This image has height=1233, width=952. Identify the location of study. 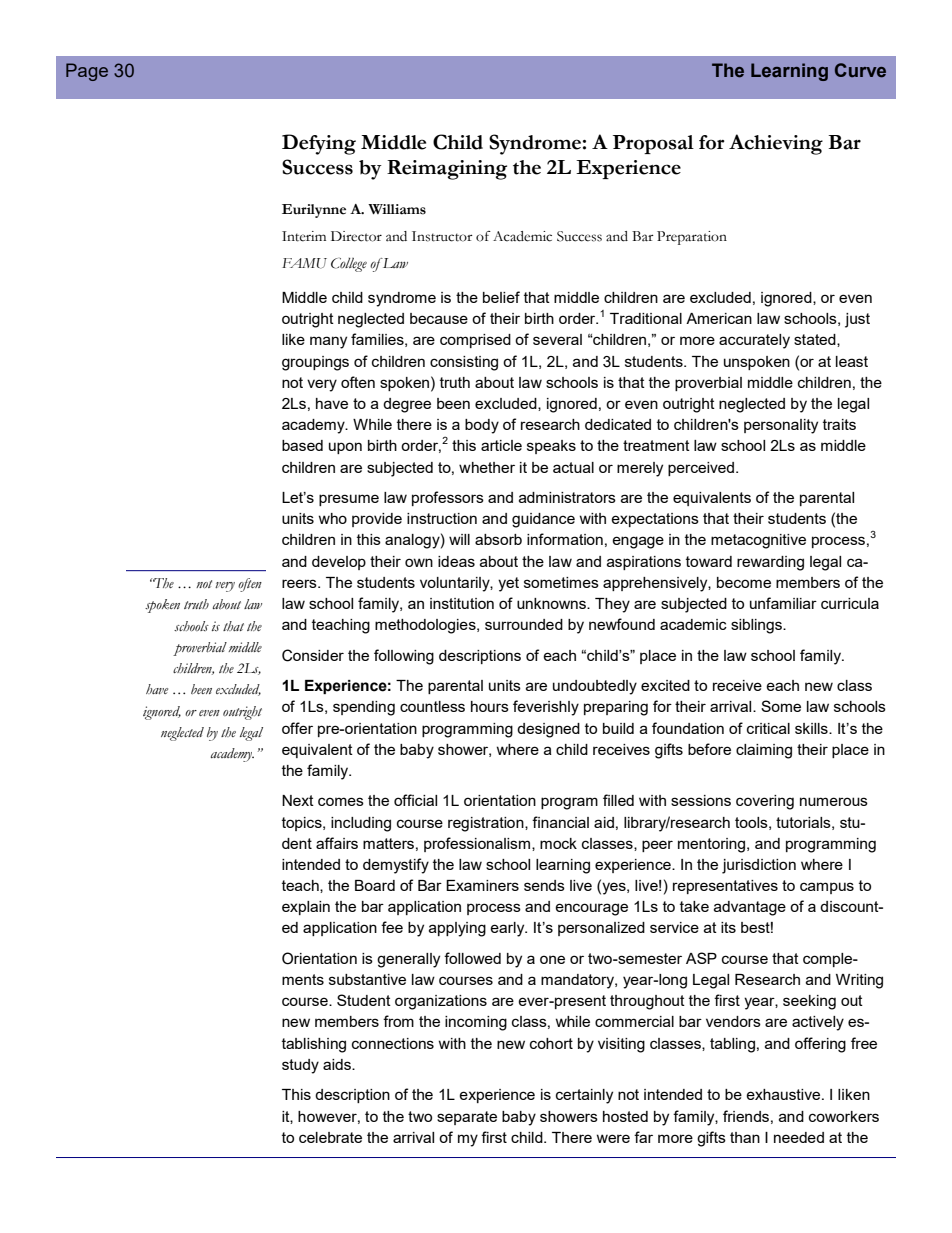
(300, 1066).
